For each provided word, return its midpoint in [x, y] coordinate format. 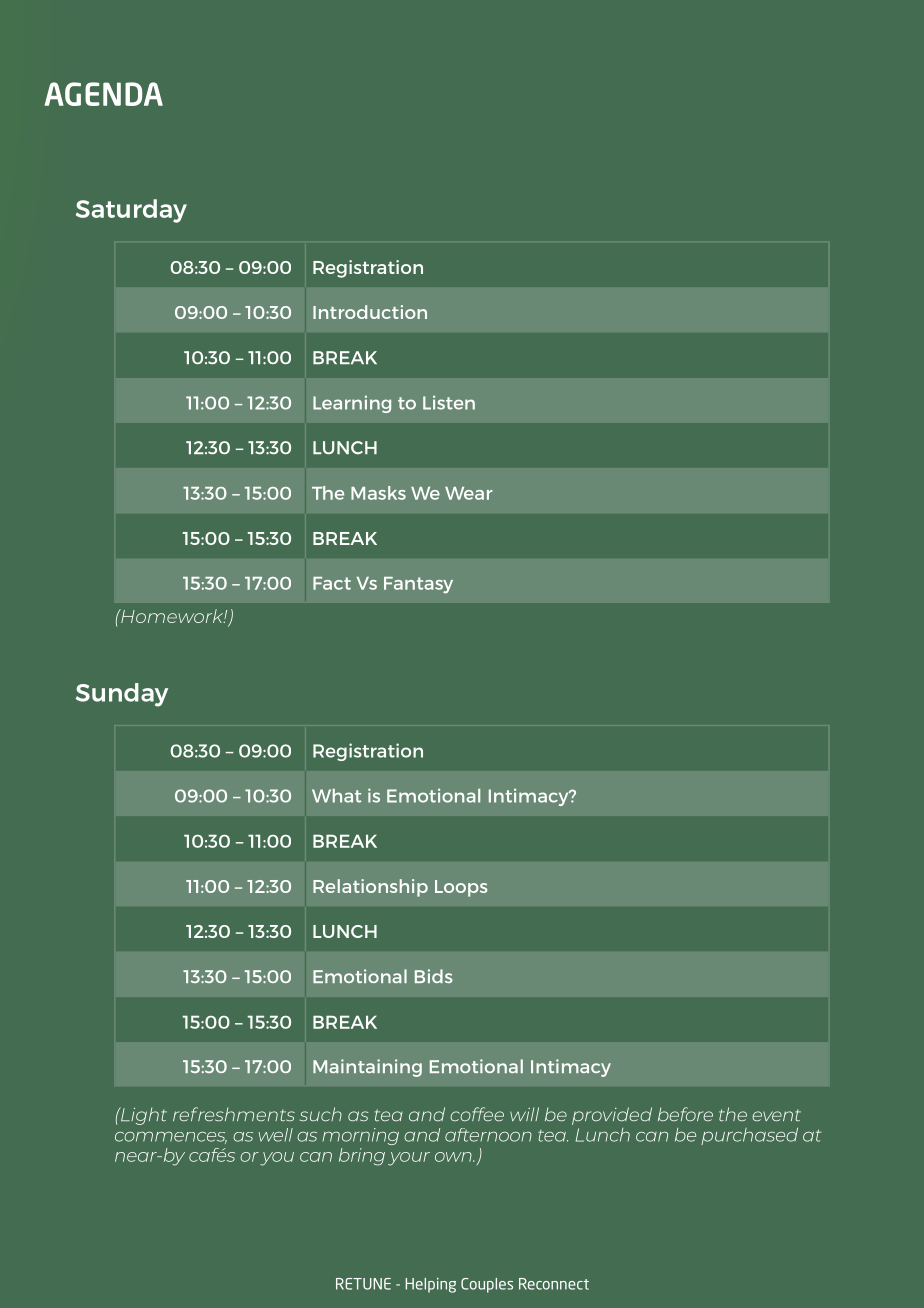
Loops [461, 888]
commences [171, 1138]
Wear [469, 493]
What [336, 796]
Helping [430, 1285]
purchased [749, 1136]
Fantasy [418, 585]
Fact [332, 583]
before [685, 1114]
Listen [449, 402]
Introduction [370, 312]
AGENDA [104, 94]
